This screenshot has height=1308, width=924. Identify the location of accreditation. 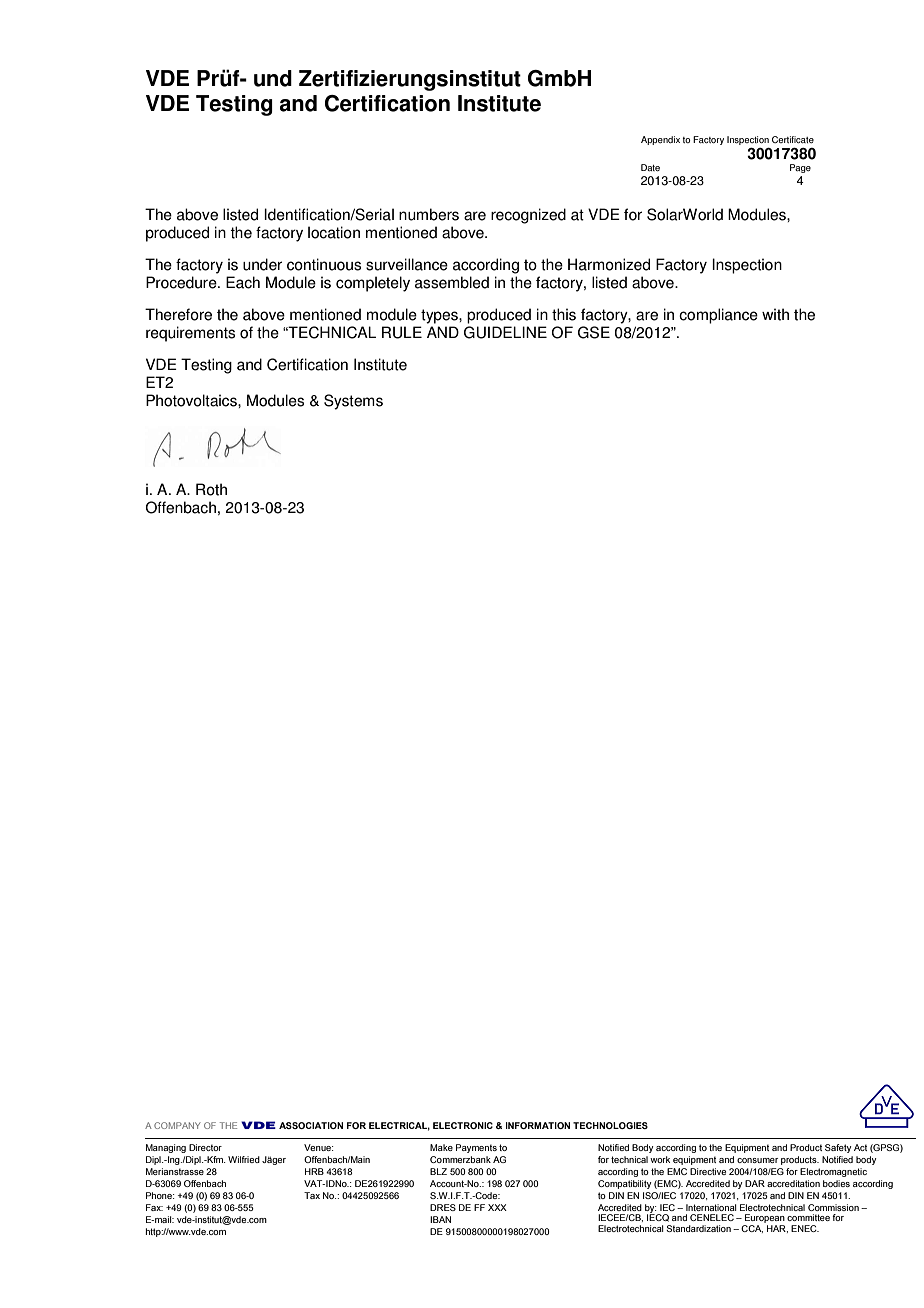
(793, 1183).
